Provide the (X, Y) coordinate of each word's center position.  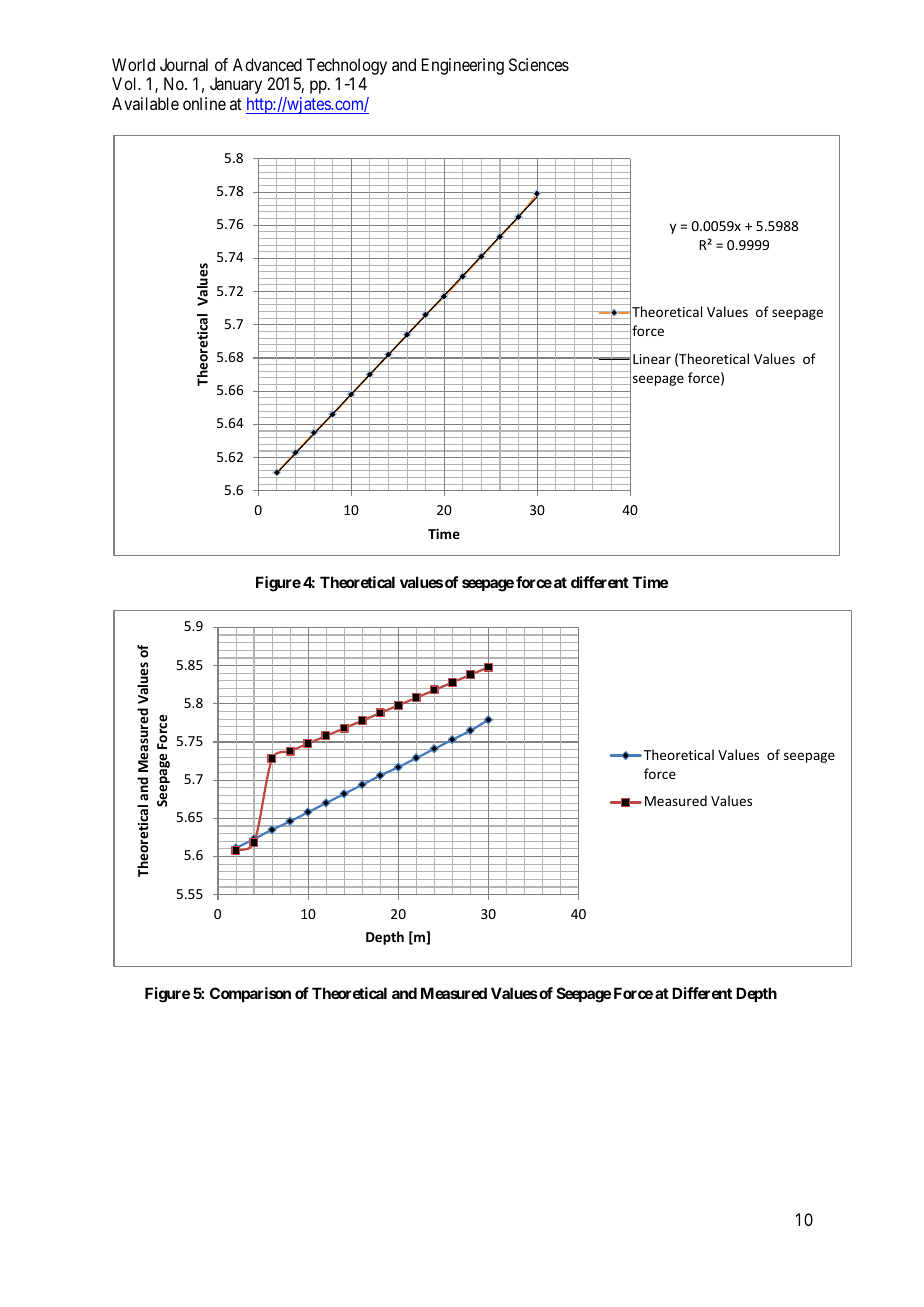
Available (145, 103)
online (204, 103)
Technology (346, 68)
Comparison (250, 994)
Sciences (539, 64)
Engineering (463, 66)
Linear (652, 359)
